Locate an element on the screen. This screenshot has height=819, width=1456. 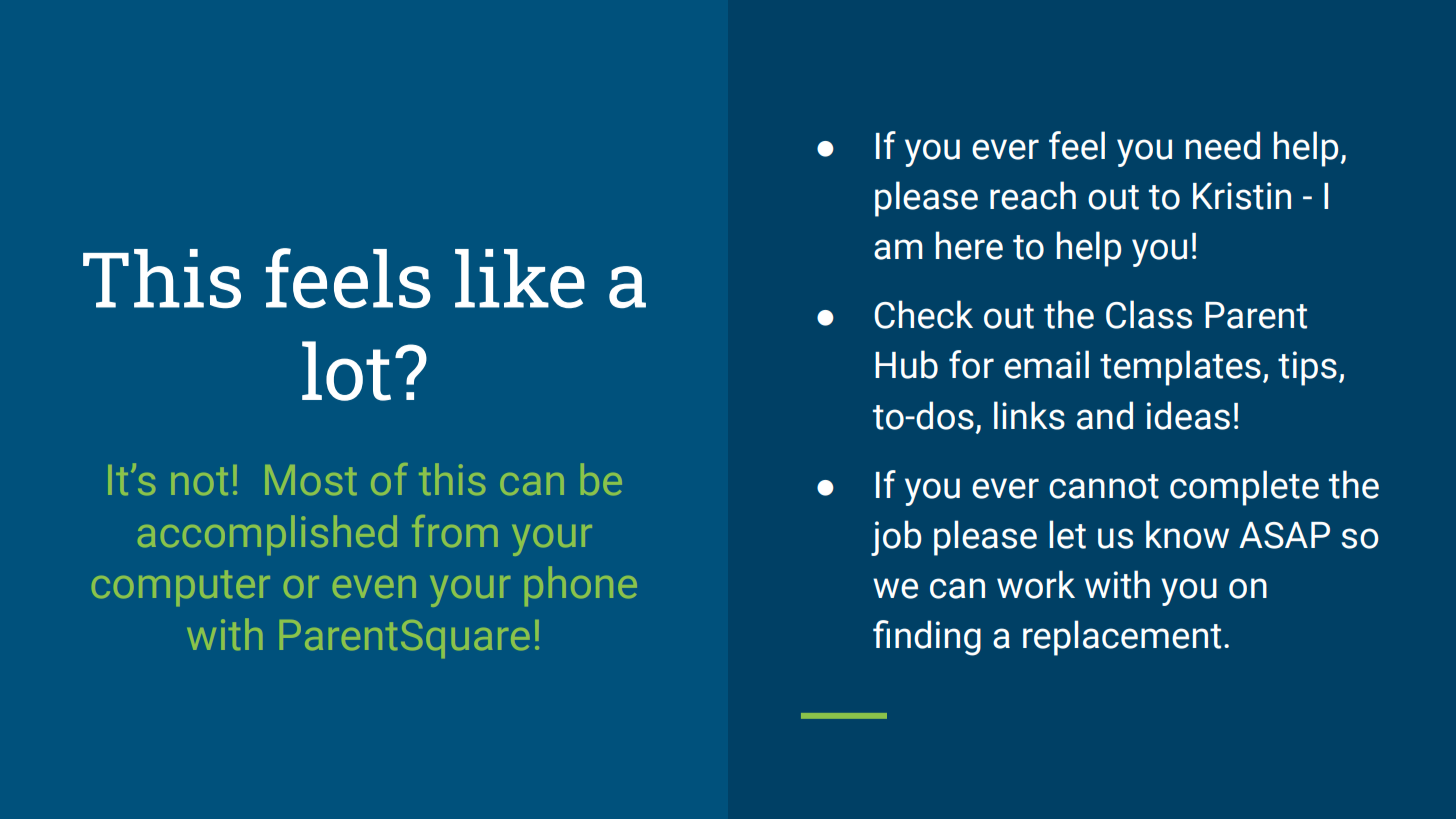
replacement is located at coordinates (1122, 638).
